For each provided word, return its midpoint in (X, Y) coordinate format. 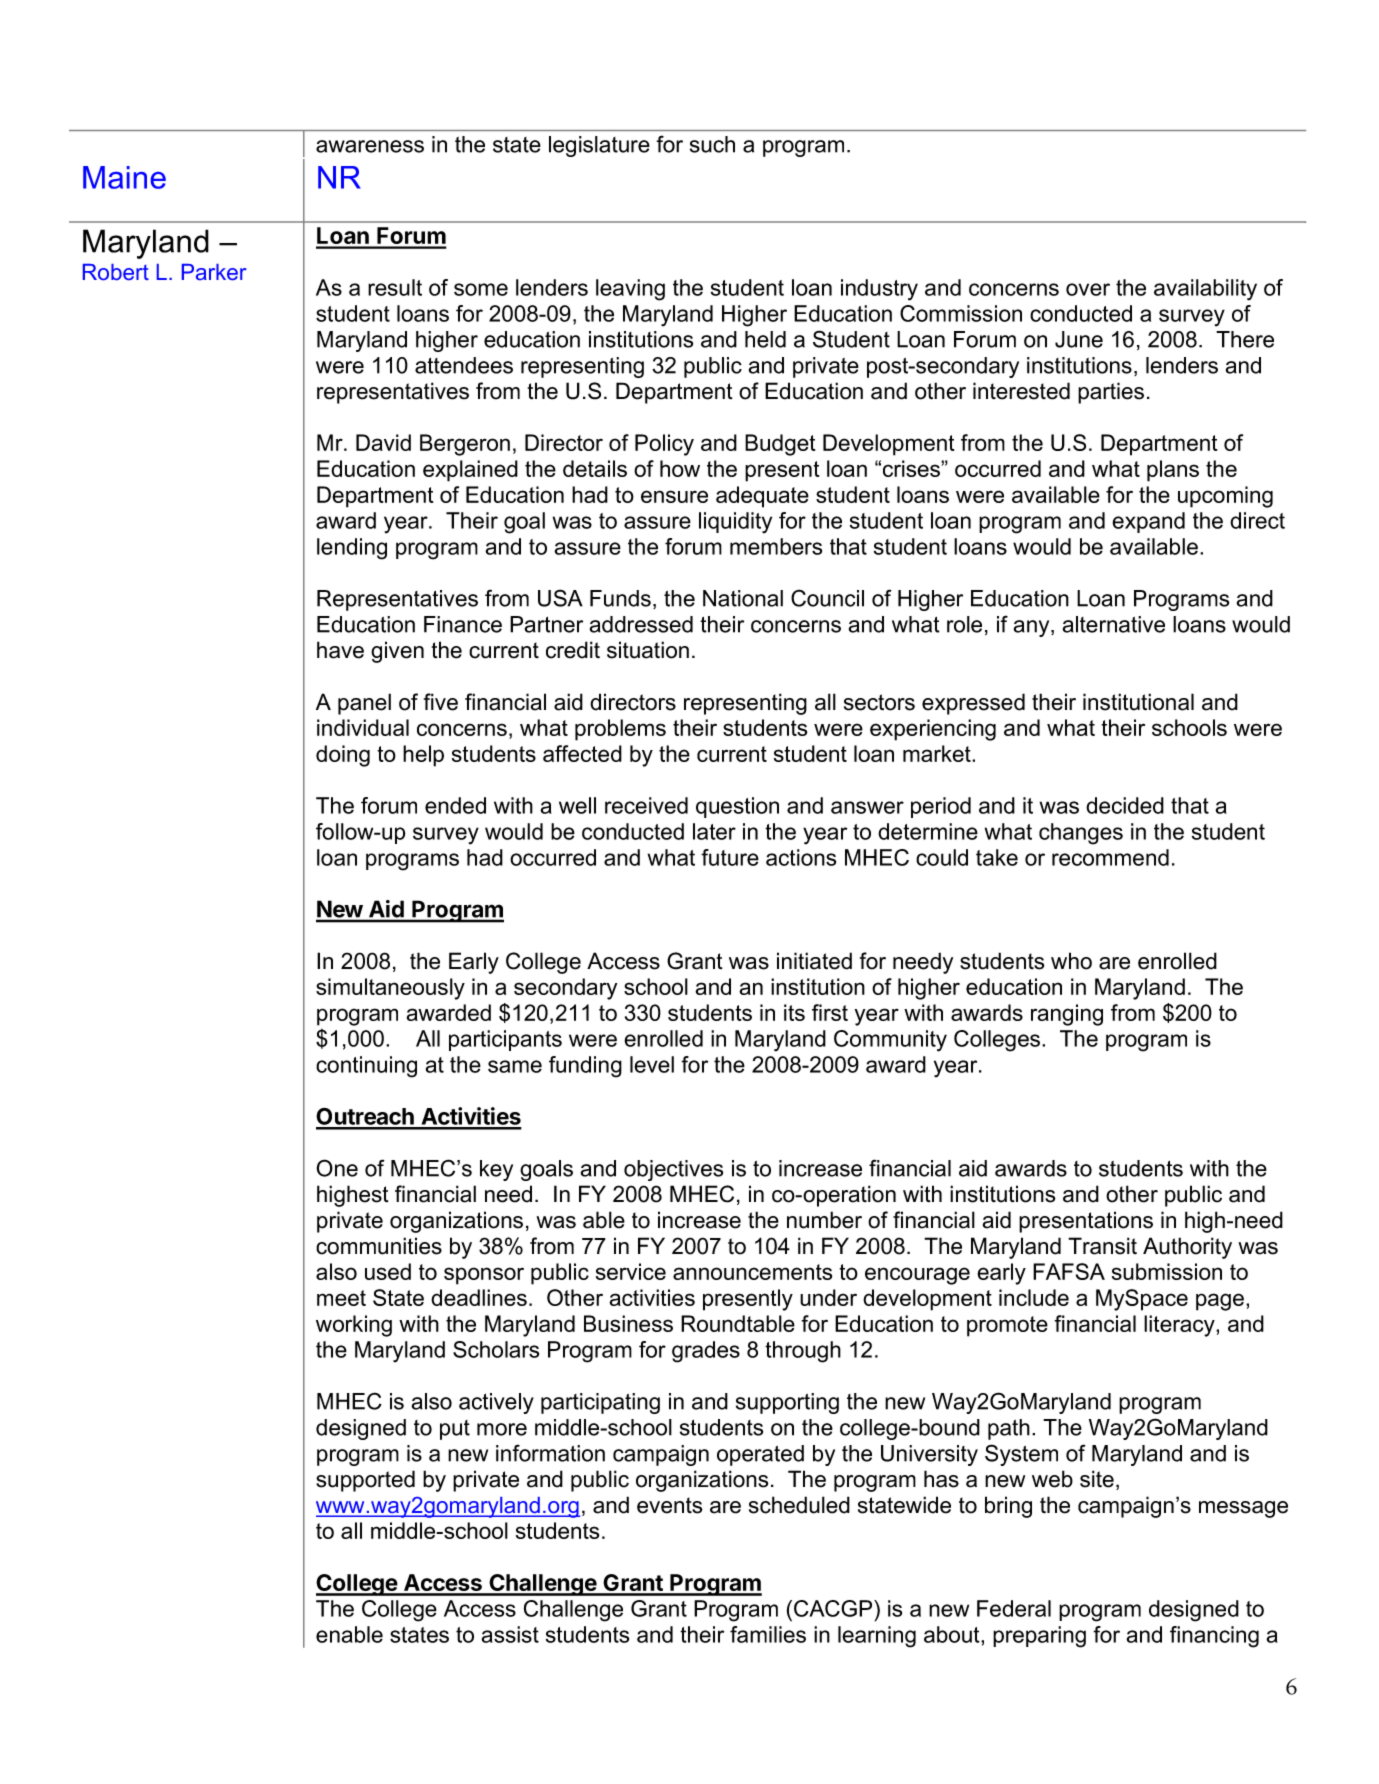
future (730, 857)
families (768, 1634)
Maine (124, 177)
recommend (1110, 857)
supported (365, 1481)
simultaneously (390, 989)
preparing (1039, 1637)
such (712, 144)
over (1088, 289)
